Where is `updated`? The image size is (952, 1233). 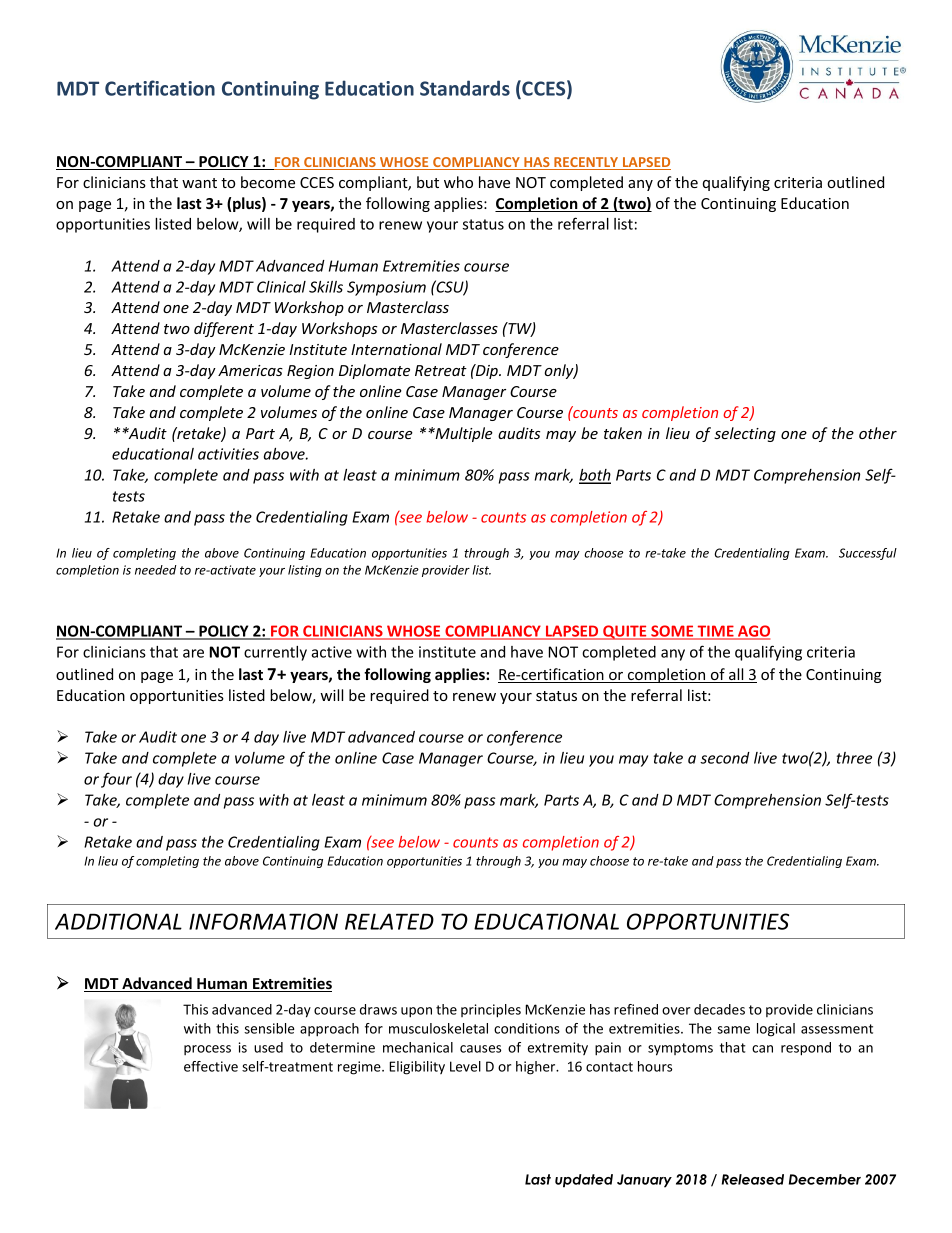 updated is located at coordinates (584, 1181).
